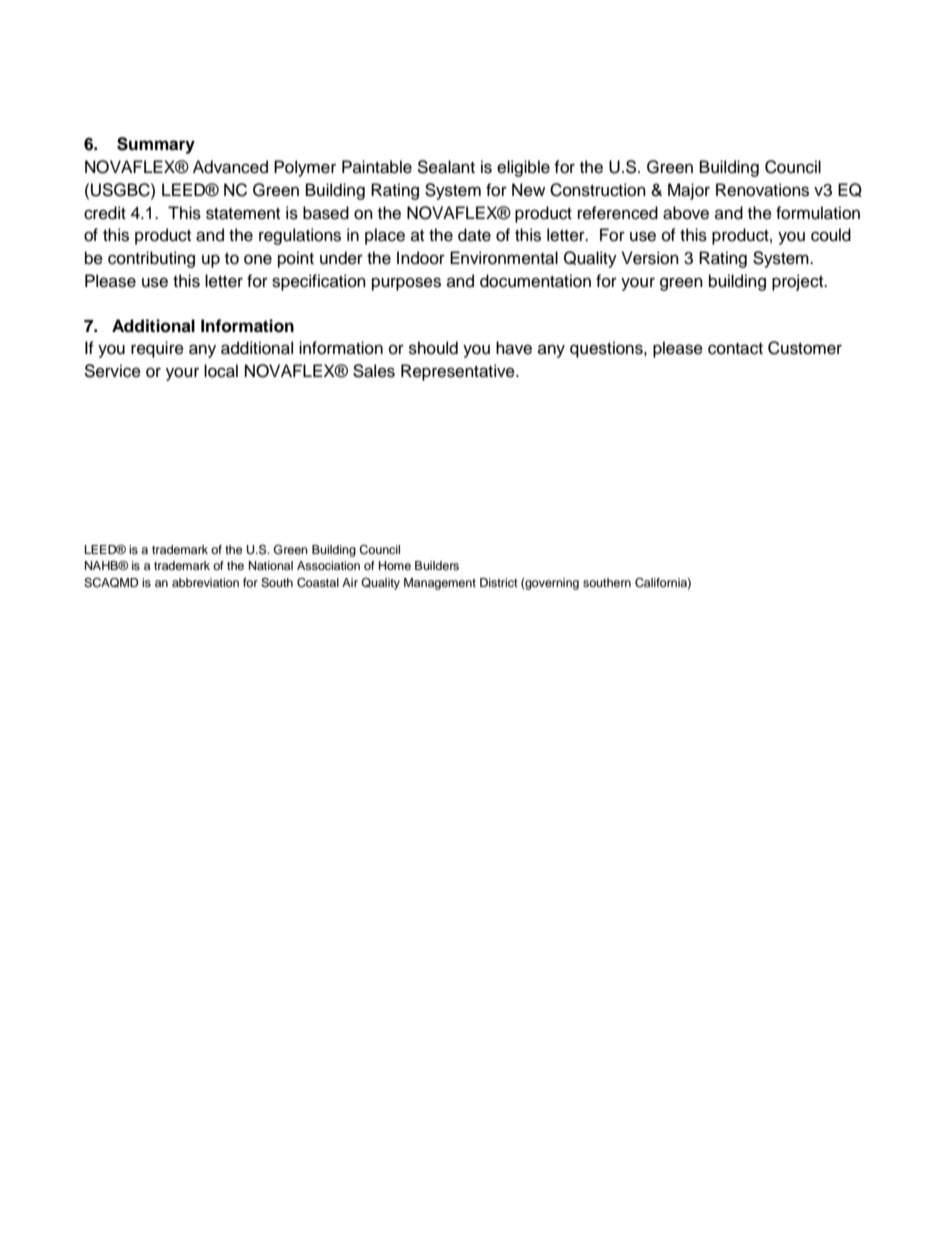 This screenshot has height=1233, width=952. I want to click on local, so click(221, 371).
